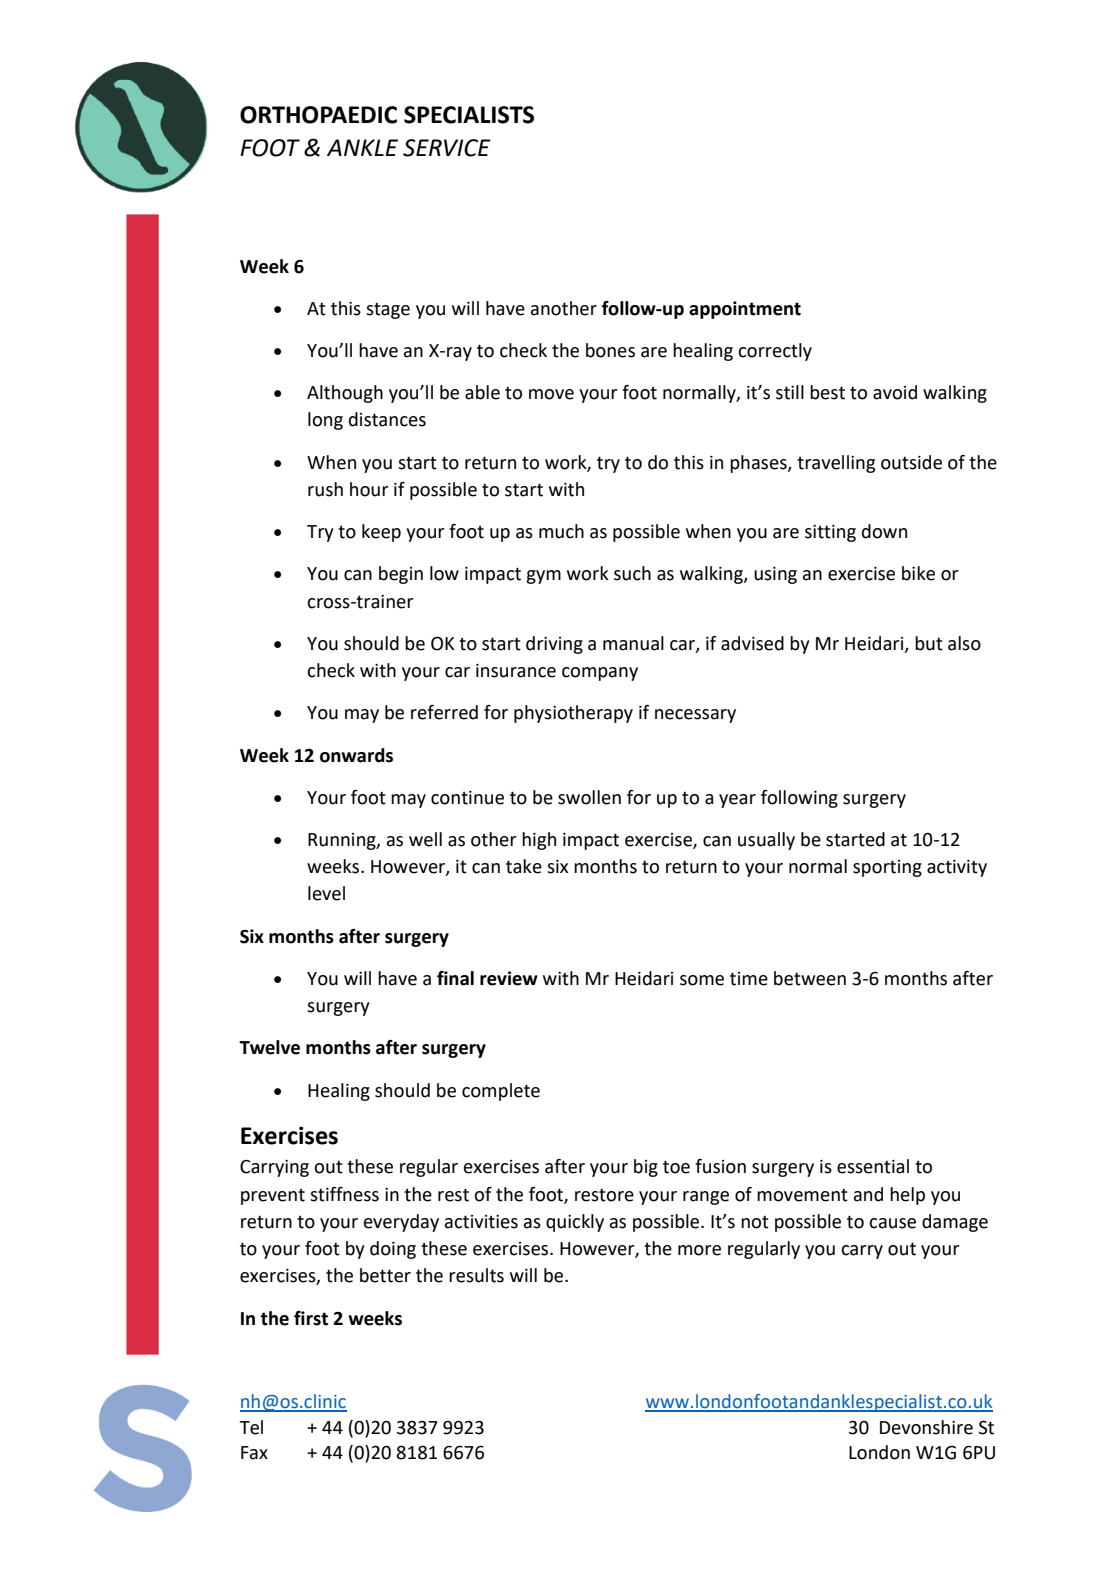 This screenshot has height=1581, width=1118. I want to click on ORTHOPAEDIC, so click(318, 115).
